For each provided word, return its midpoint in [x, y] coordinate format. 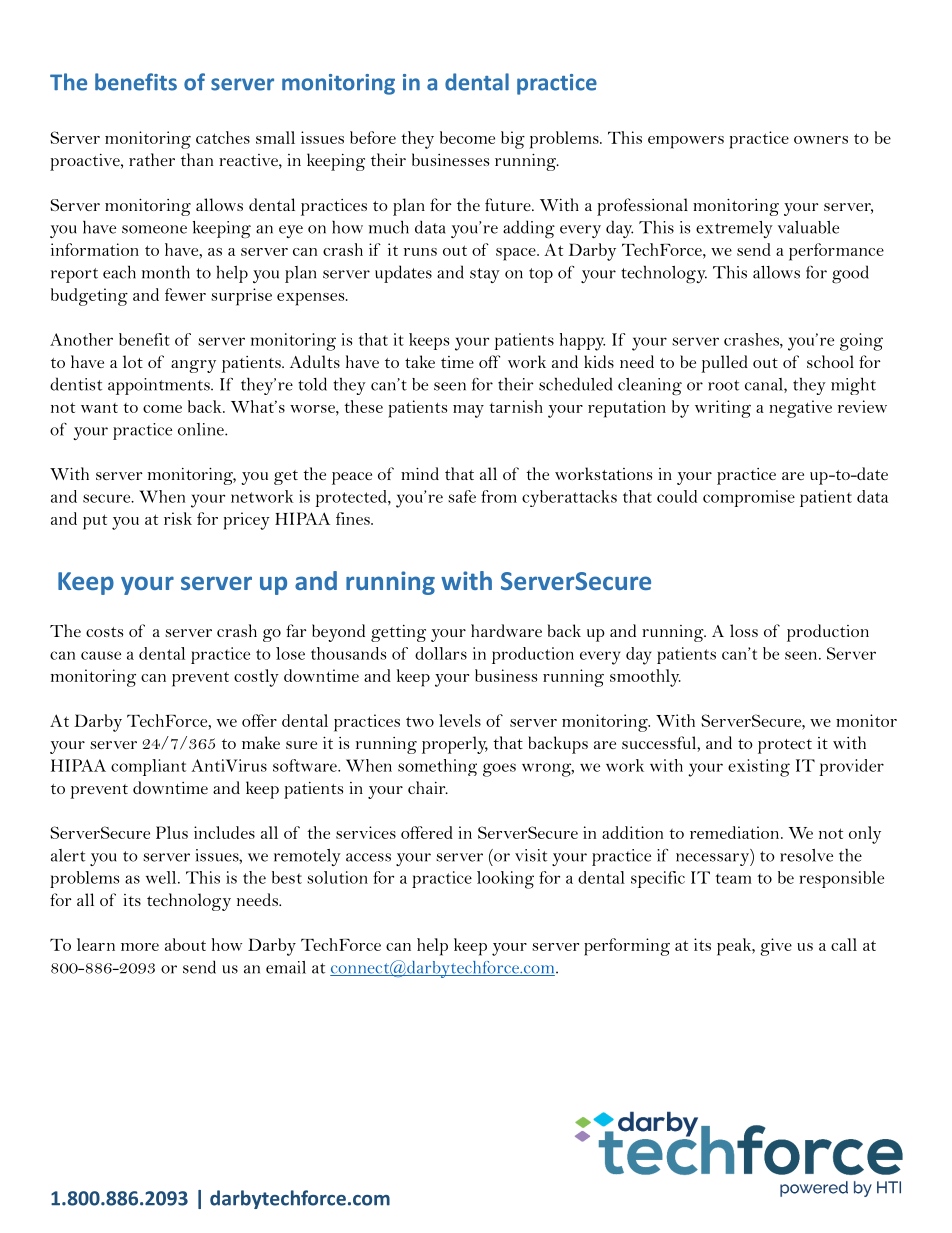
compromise [749, 498]
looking [505, 880]
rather [152, 159]
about [185, 944]
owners [821, 140]
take [420, 361]
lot [133, 361]
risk [178, 518]
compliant [148, 767]
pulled [724, 364]
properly [455, 745]
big [513, 140]
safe [462, 496]
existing [759, 768]
